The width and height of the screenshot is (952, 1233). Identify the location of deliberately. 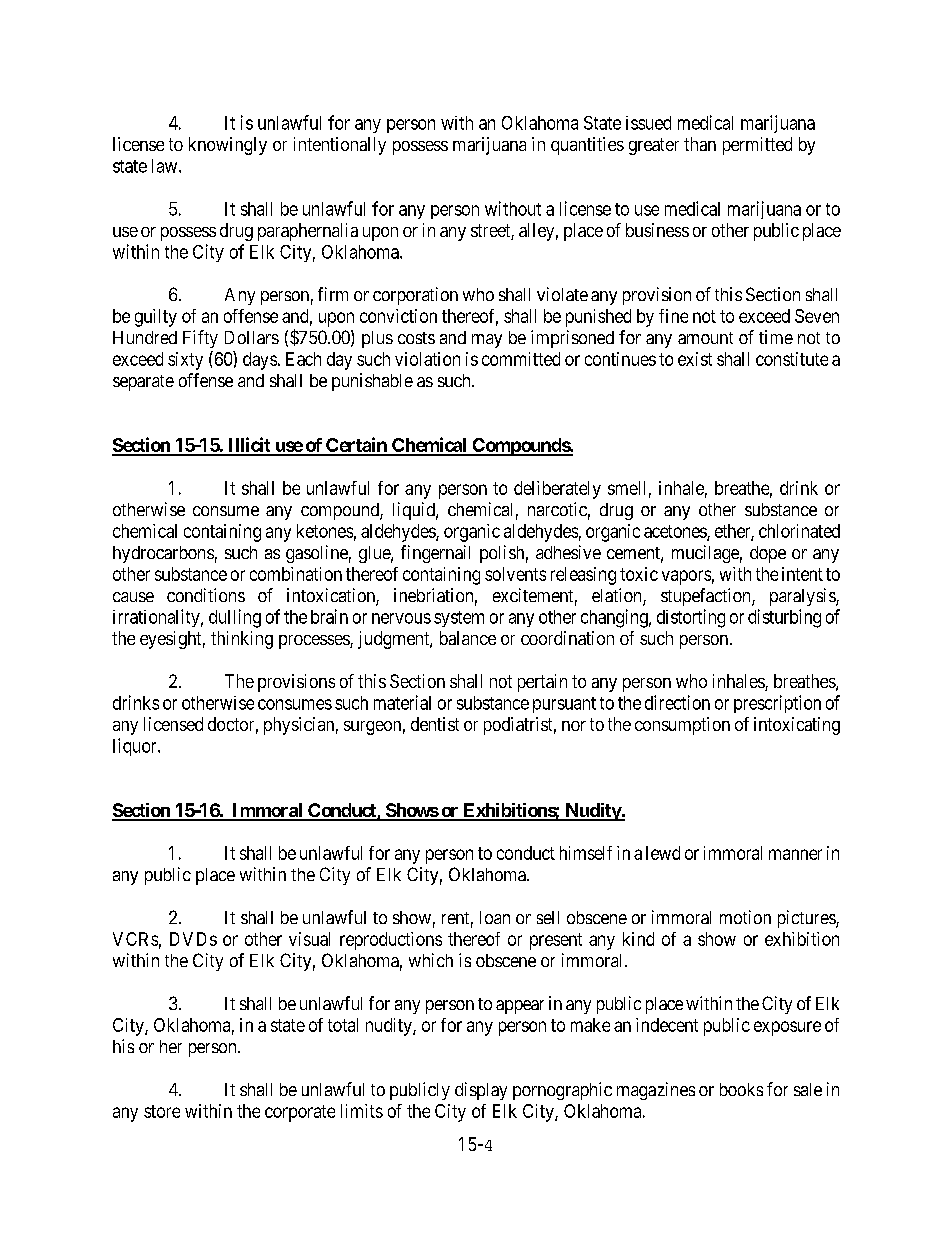
(557, 490).
